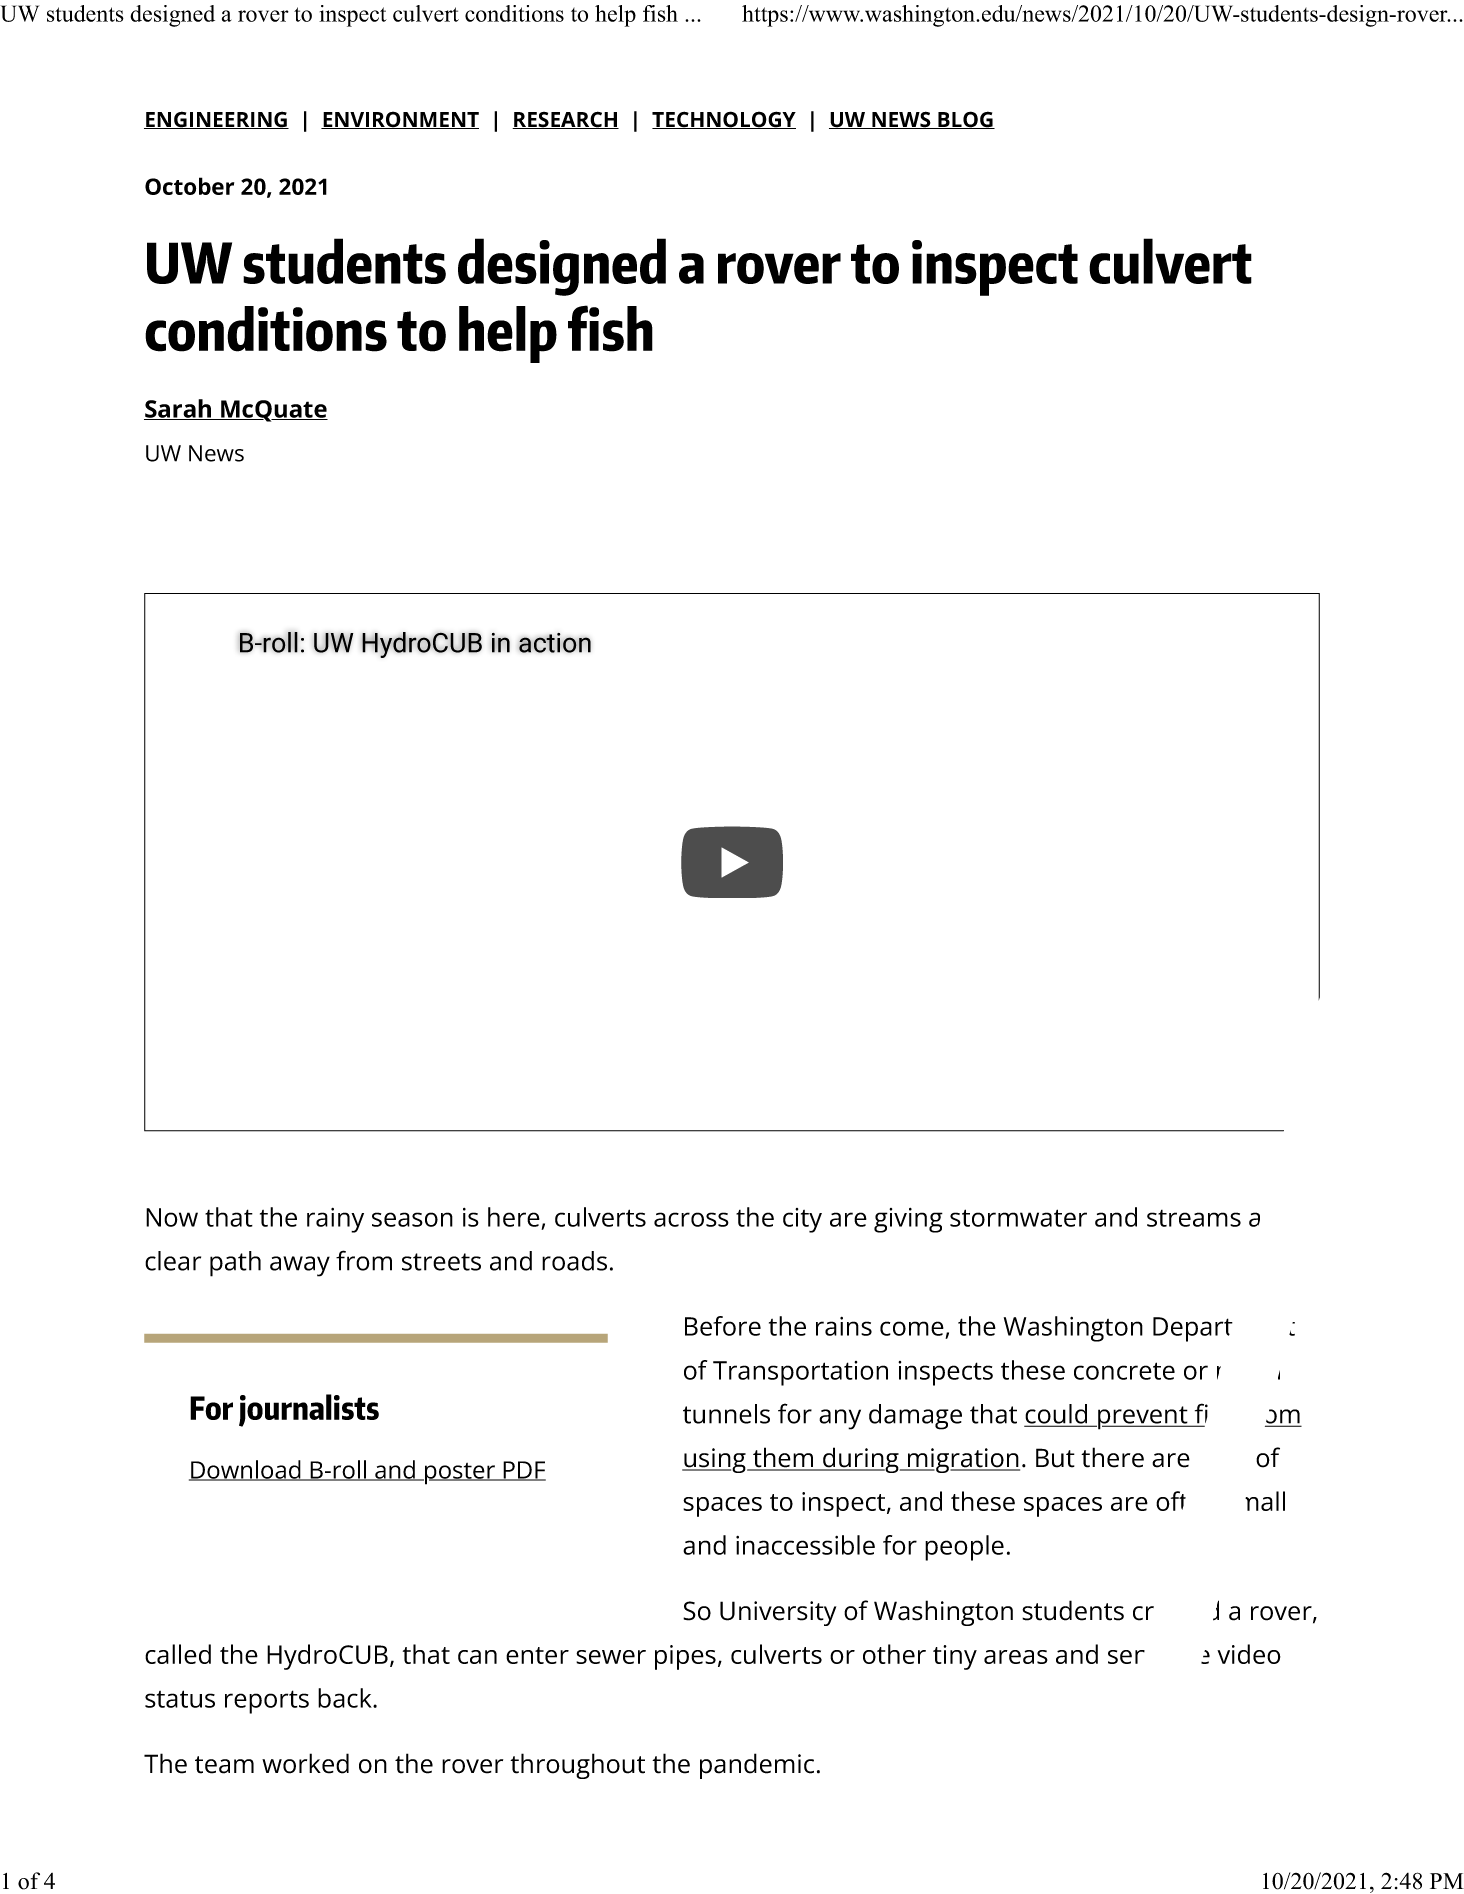 Image resolution: width=1464 pixels, height=1894 pixels. What do you see at coordinates (965, 120) in the page?
I see `BLOG` at bounding box center [965, 120].
